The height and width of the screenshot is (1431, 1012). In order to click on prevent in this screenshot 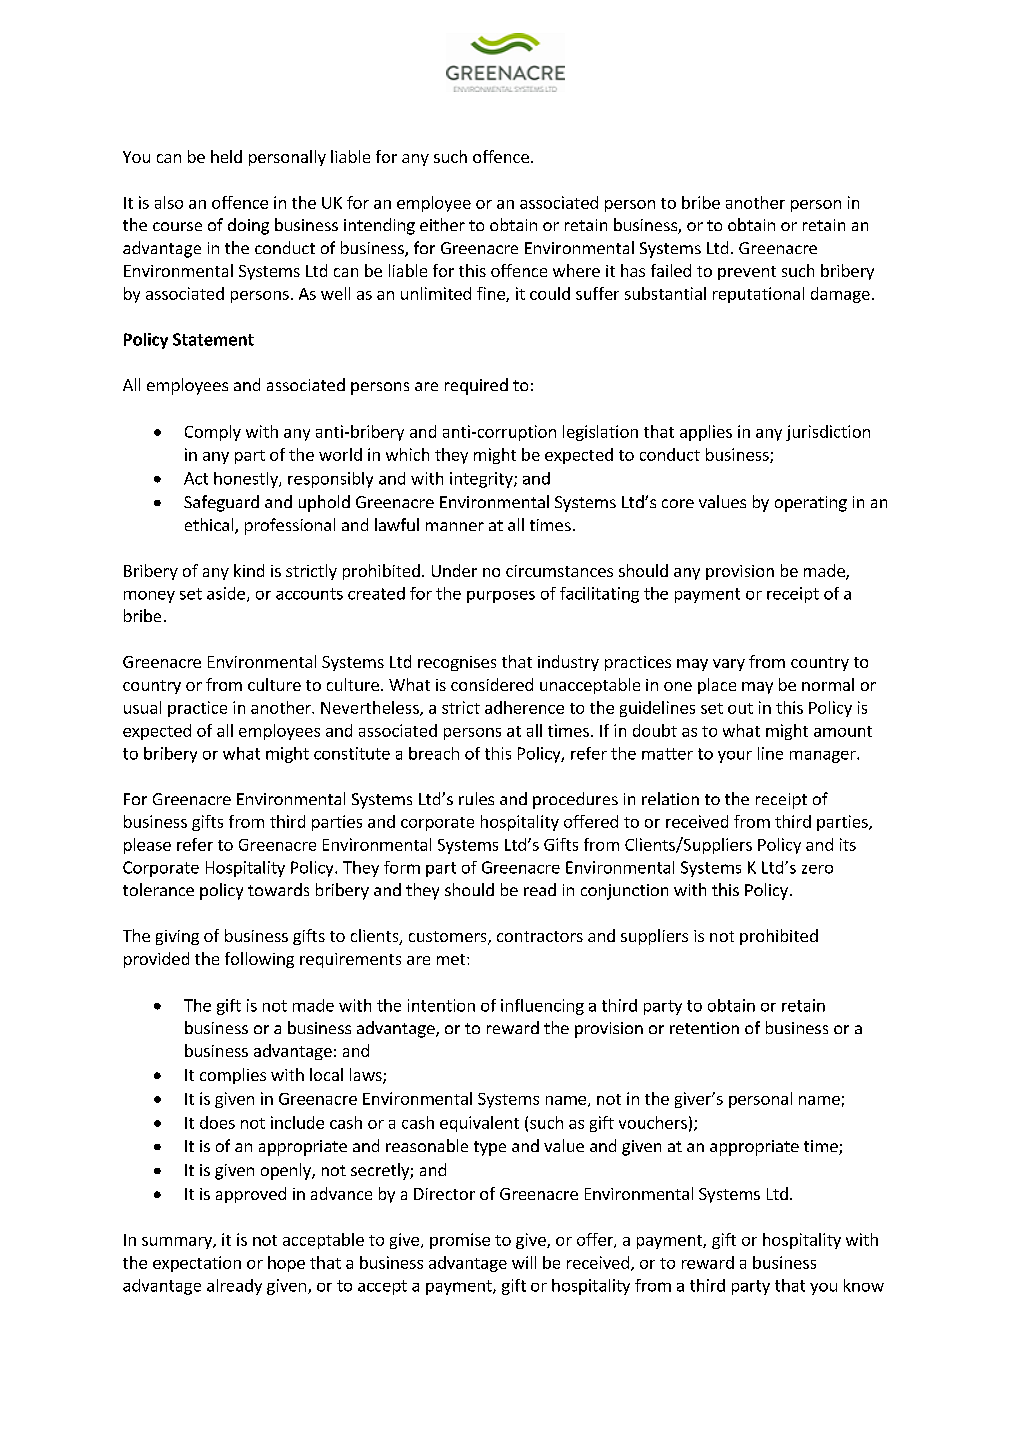, I will do `click(747, 273)`.
